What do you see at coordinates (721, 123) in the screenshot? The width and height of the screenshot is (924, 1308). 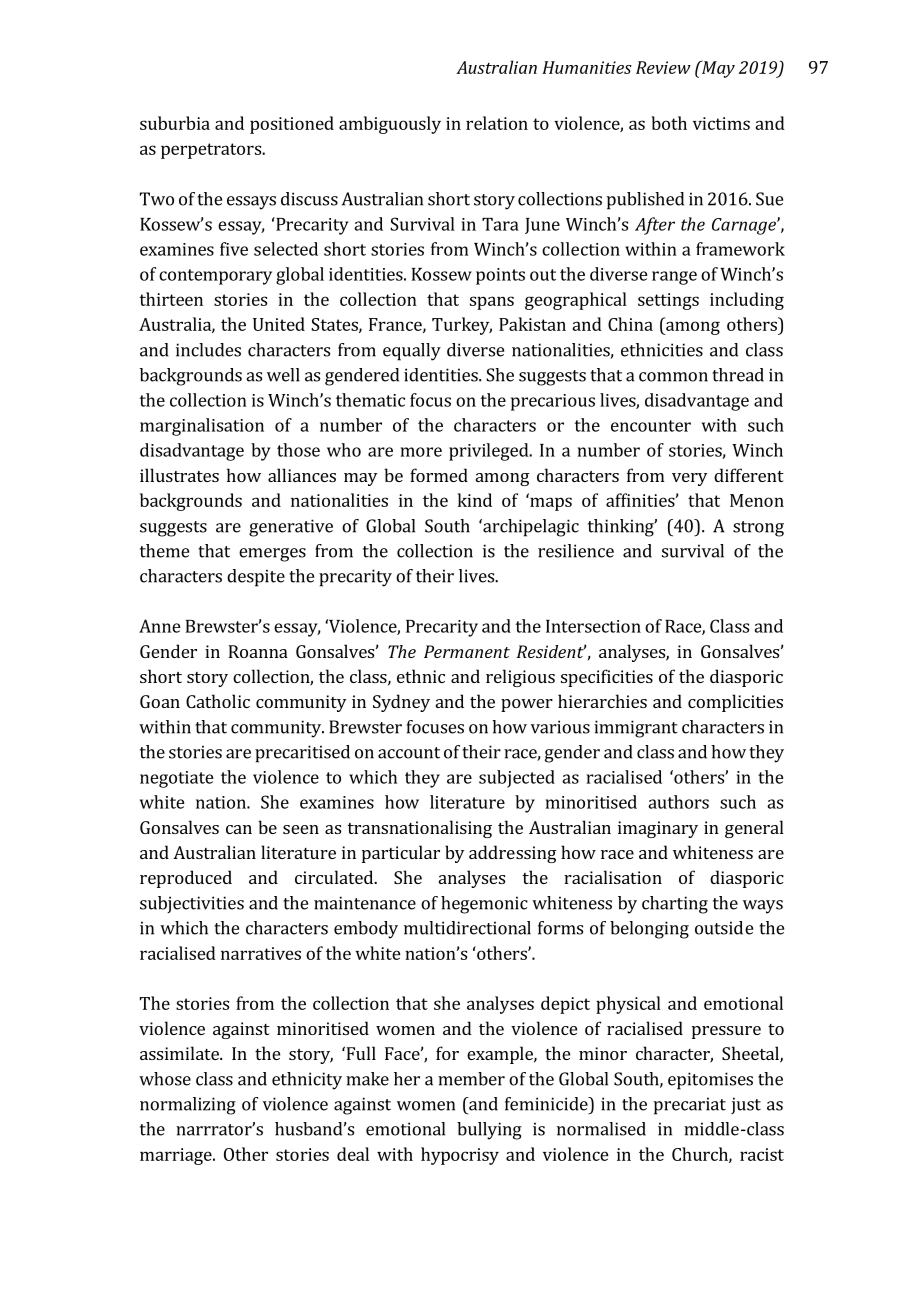 I see `victims` at bounding box center [721, 123].
